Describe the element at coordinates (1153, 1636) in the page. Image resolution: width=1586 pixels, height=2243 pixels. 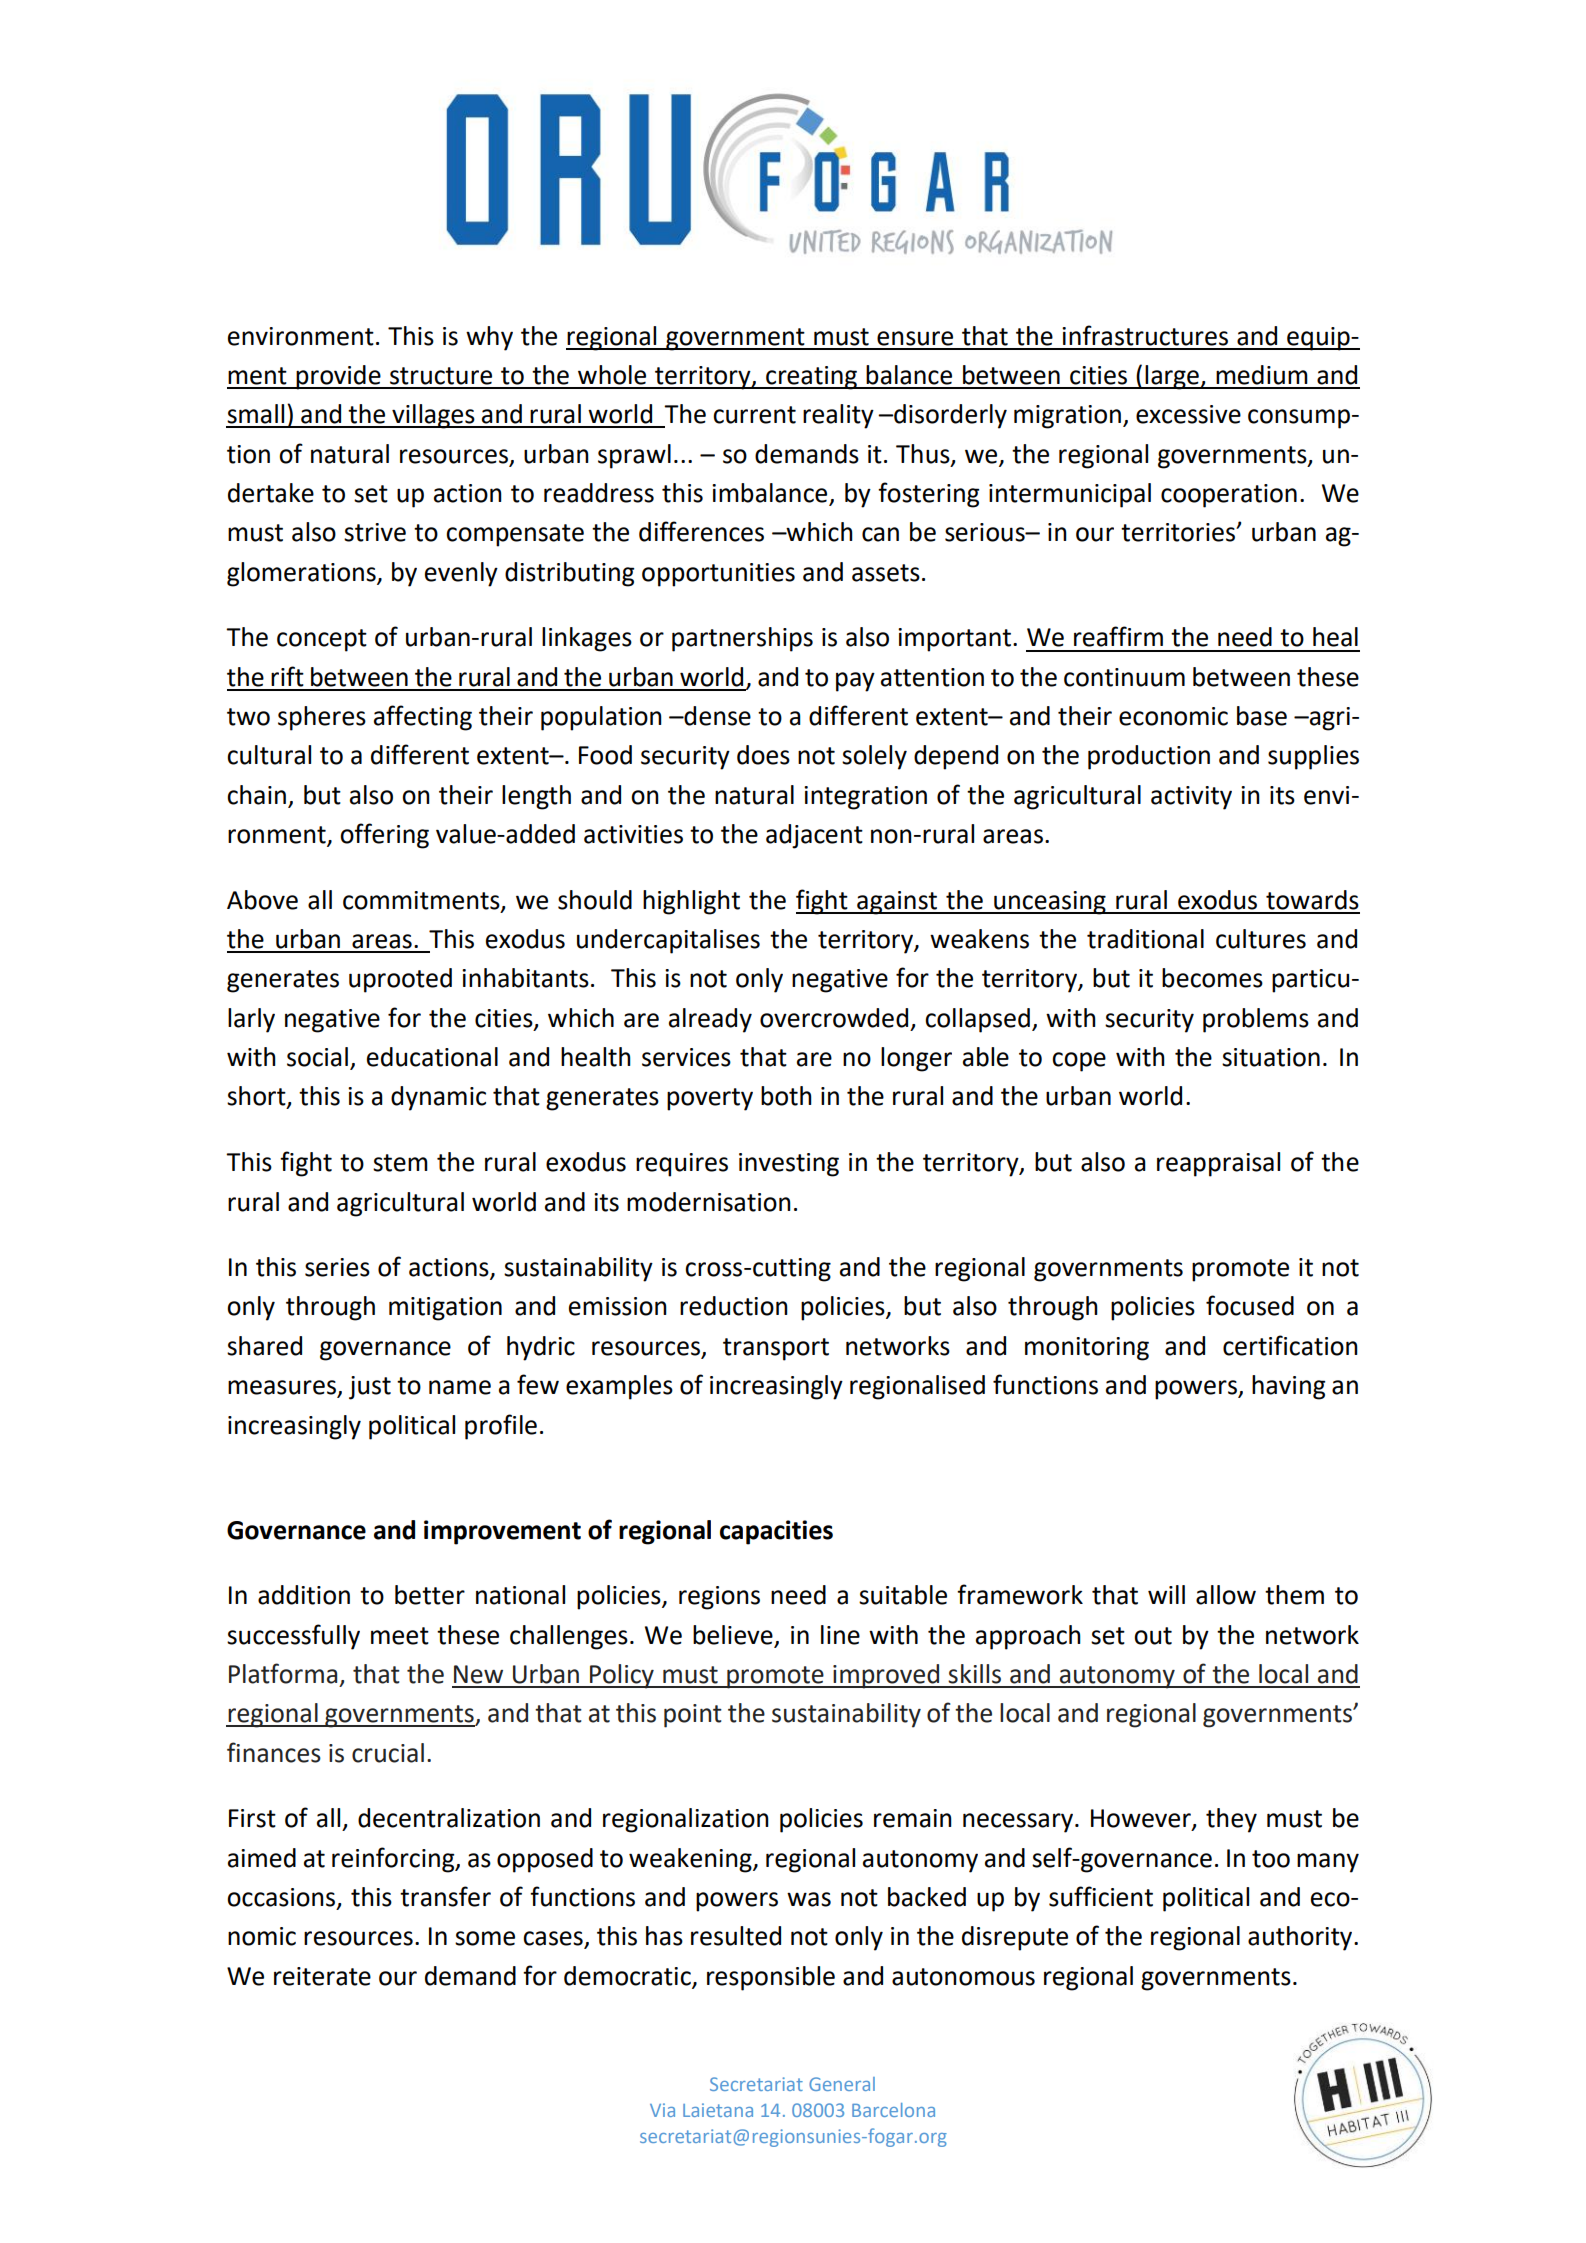
I see `out` at that location.
